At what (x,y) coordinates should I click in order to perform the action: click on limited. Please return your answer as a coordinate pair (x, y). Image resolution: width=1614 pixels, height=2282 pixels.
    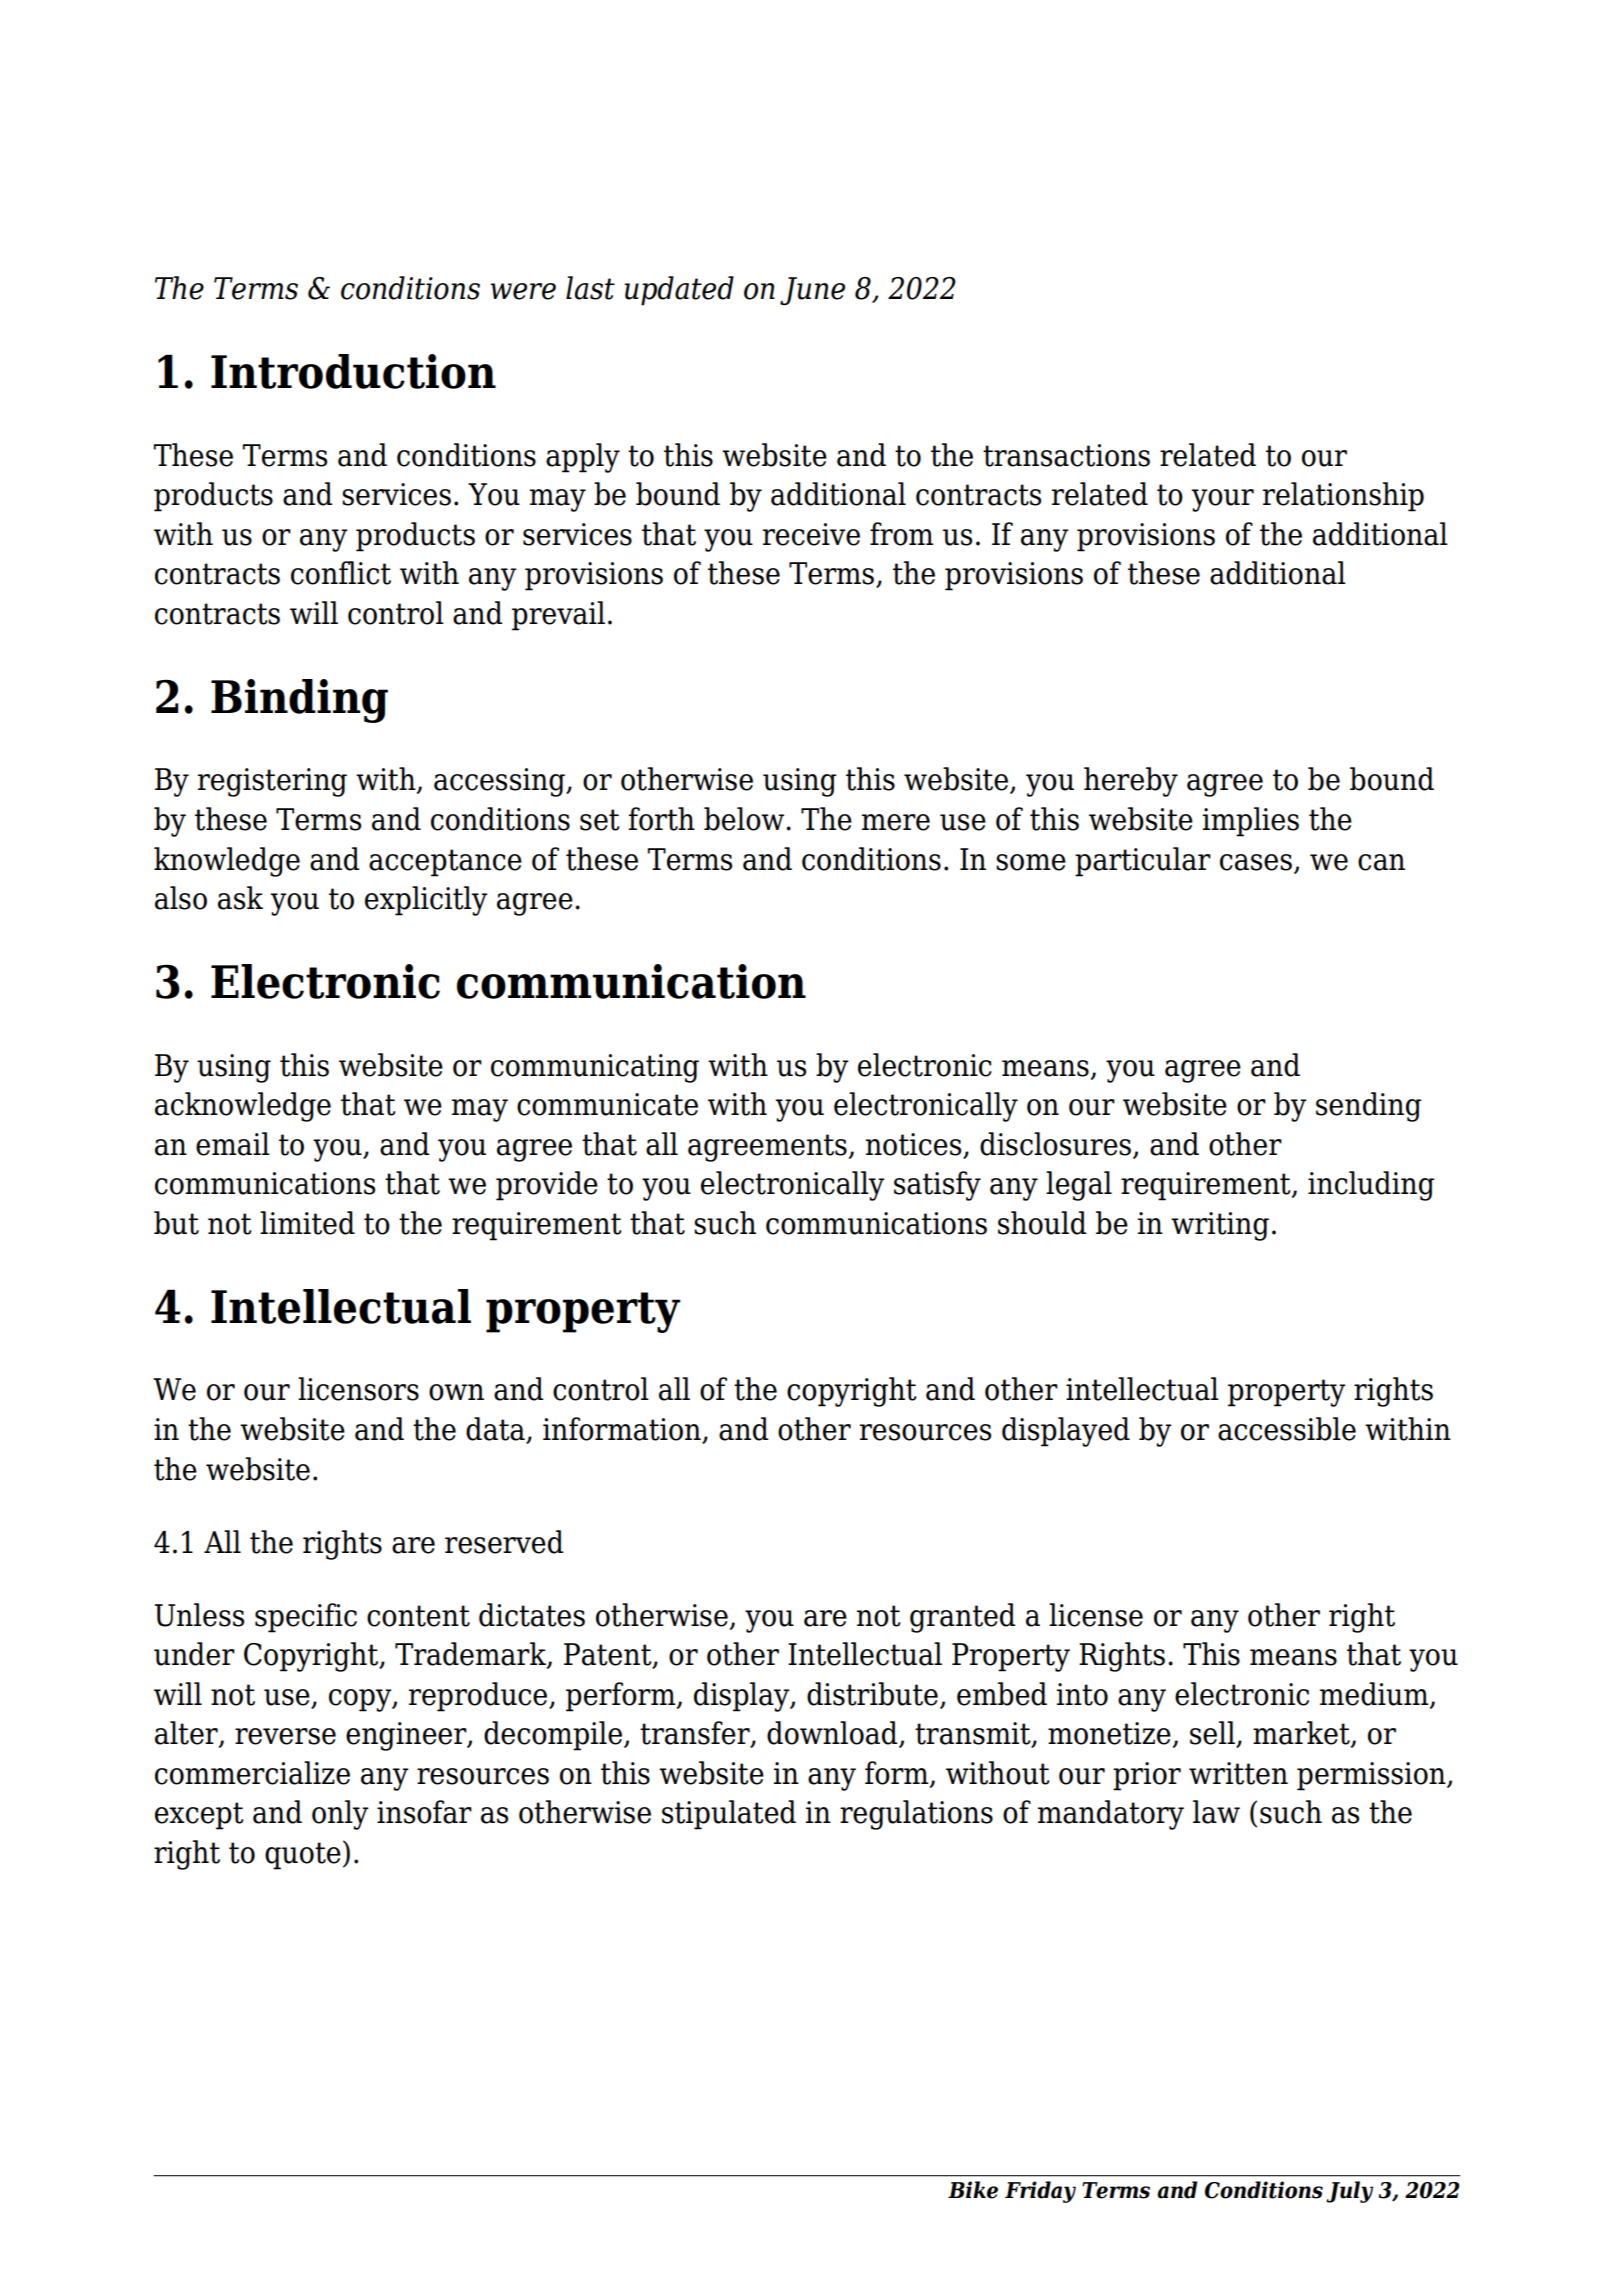
    Looking at the image, I should click on (307, 1223).
